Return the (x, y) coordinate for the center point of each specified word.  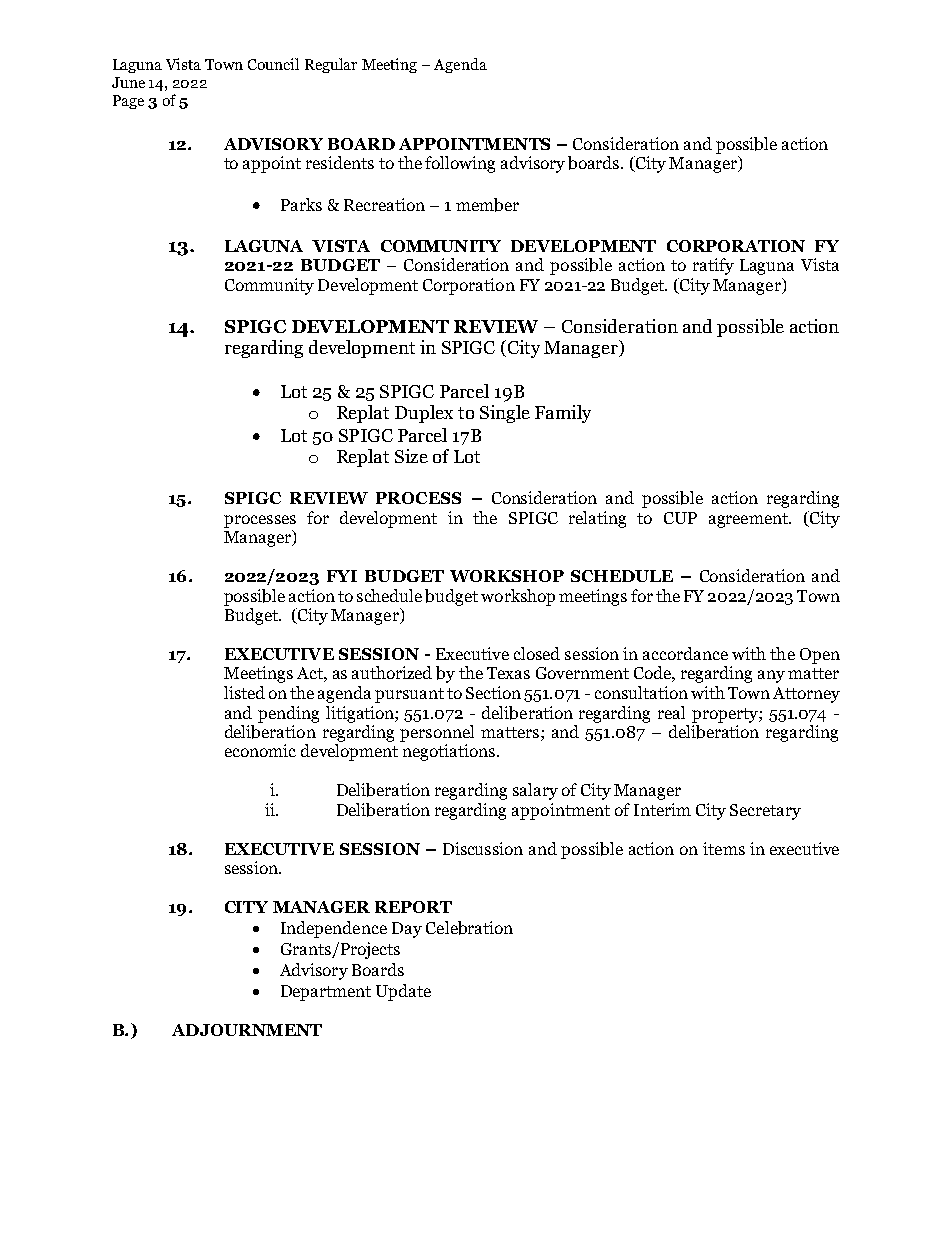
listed (244, 692)
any (771, 676)
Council (273, 64)
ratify (713, 266)
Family (563, 414)
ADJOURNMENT (247, 1030)
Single (505, 414)
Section (493, 692)
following (460, 164)
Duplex (424, 414)
